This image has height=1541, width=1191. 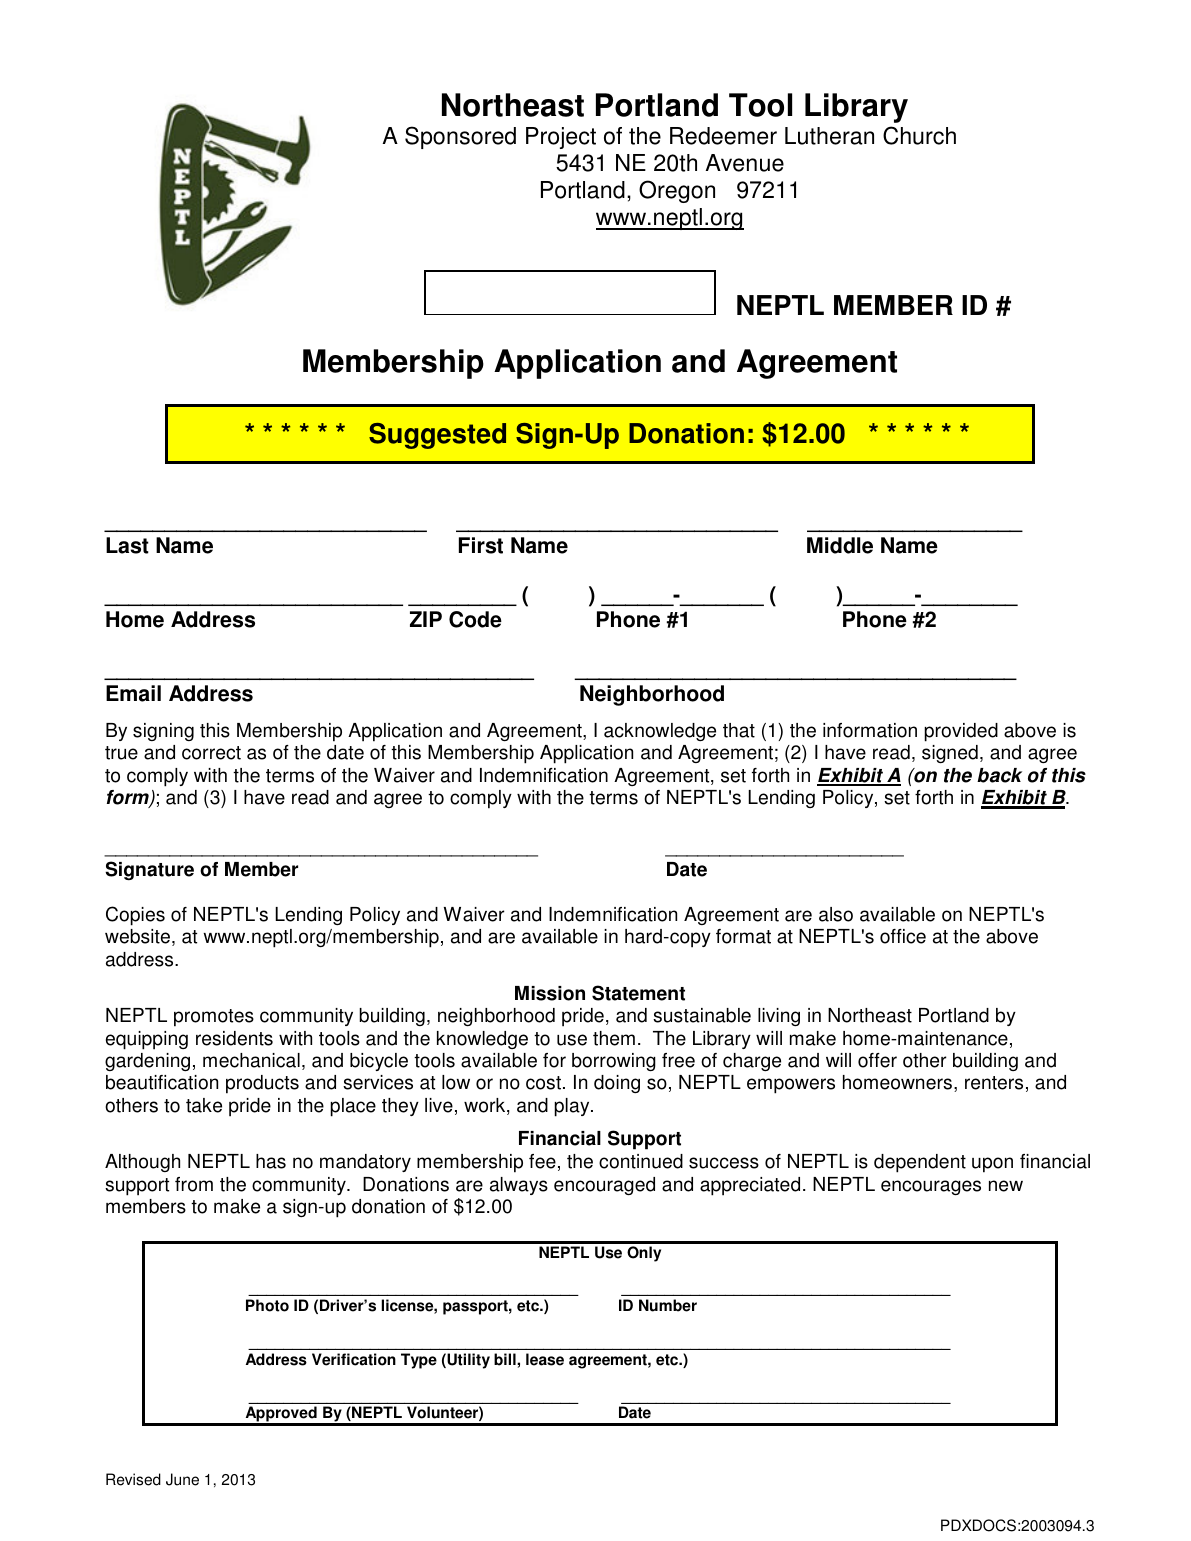 I want to click on June, so click(x=182, y=1479).
